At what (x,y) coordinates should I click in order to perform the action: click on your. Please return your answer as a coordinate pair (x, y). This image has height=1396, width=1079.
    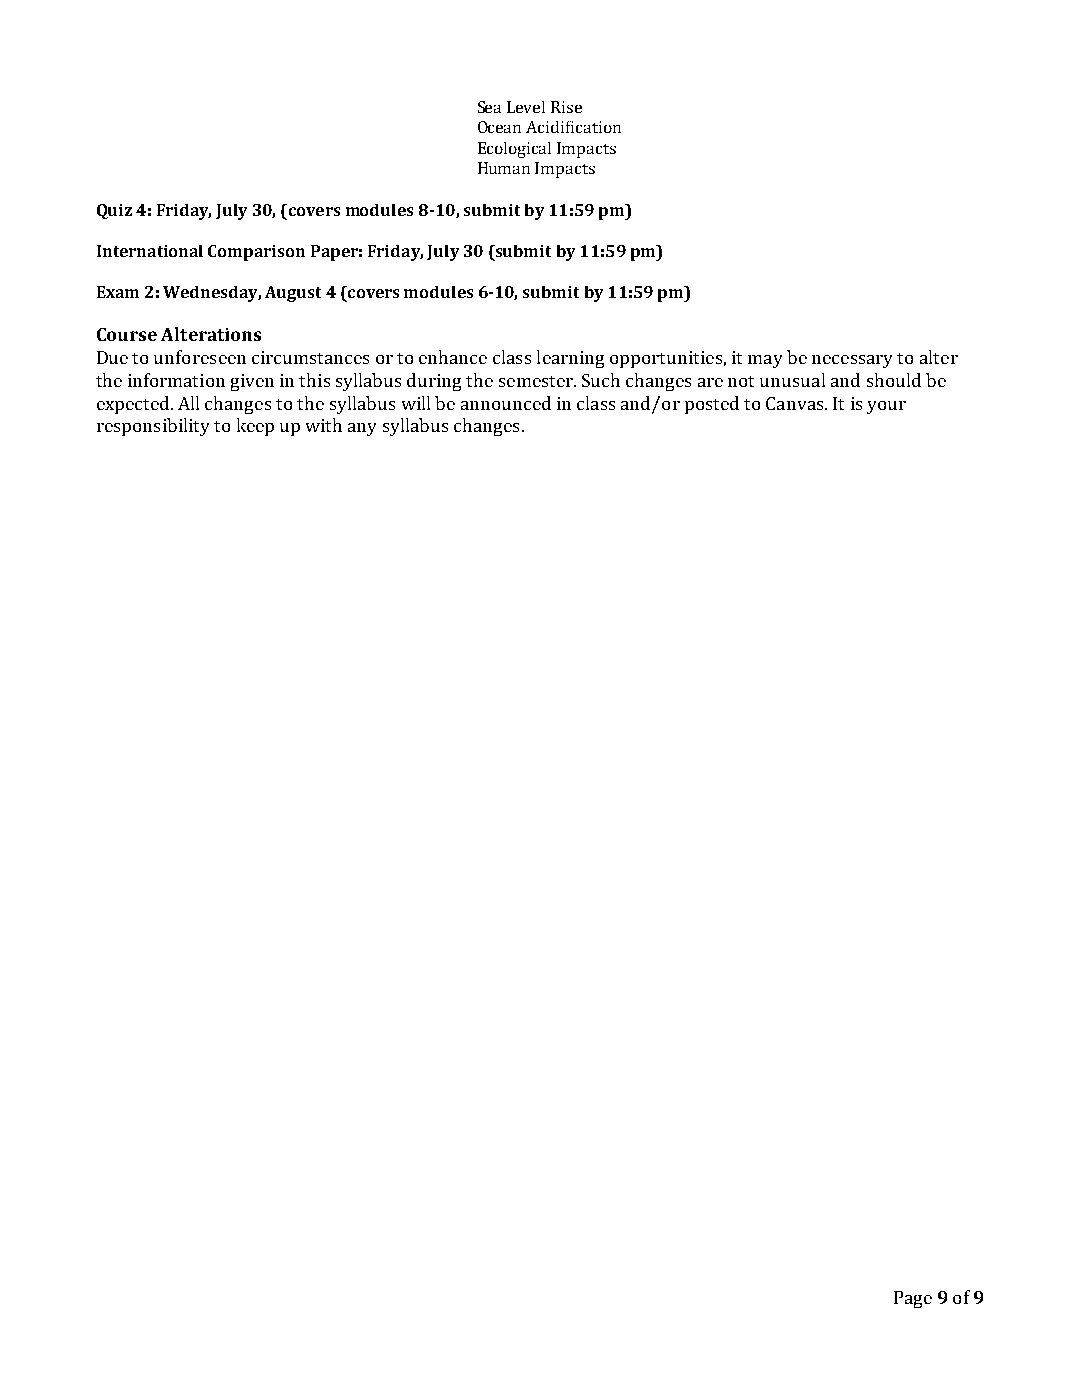
    Looking at the image, I should click on (886, 407).
